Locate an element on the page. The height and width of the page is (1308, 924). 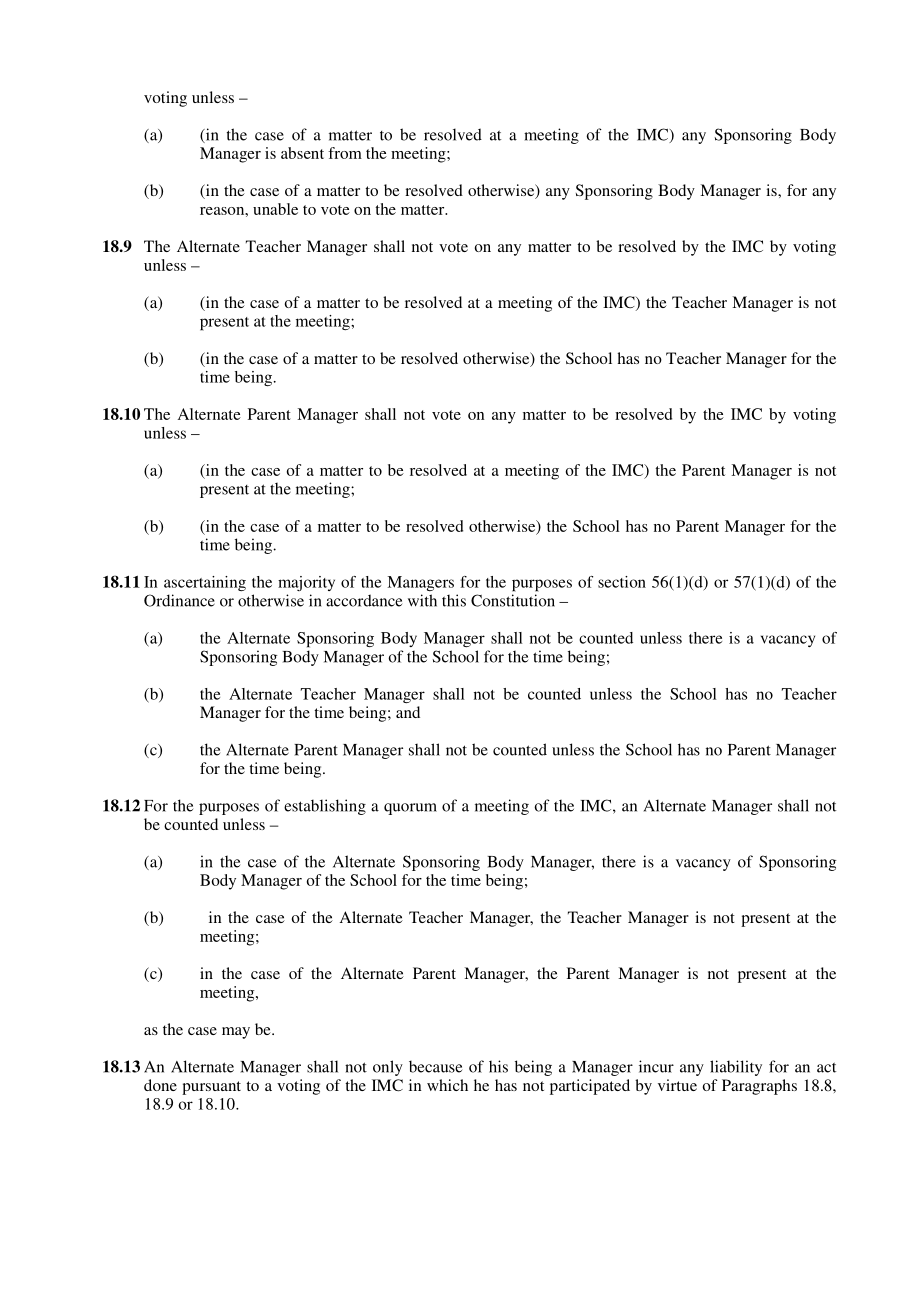
ascertaining is located at coordinates (205, 583).
